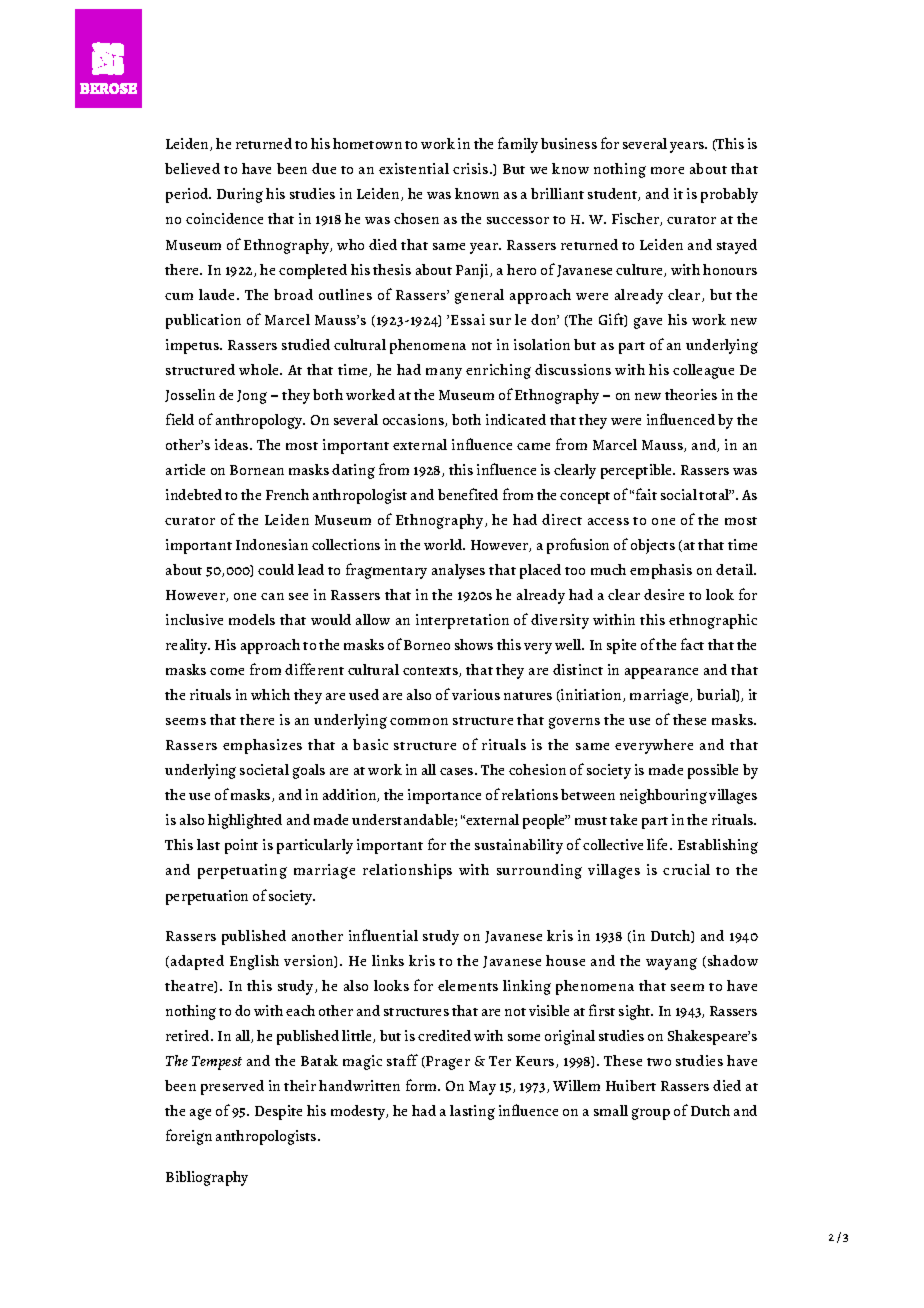 The height and width of the screenshot is (1308, 924). Describe the element at coordinates (482, 1088) in the screenshot. I see `May` at that location.
